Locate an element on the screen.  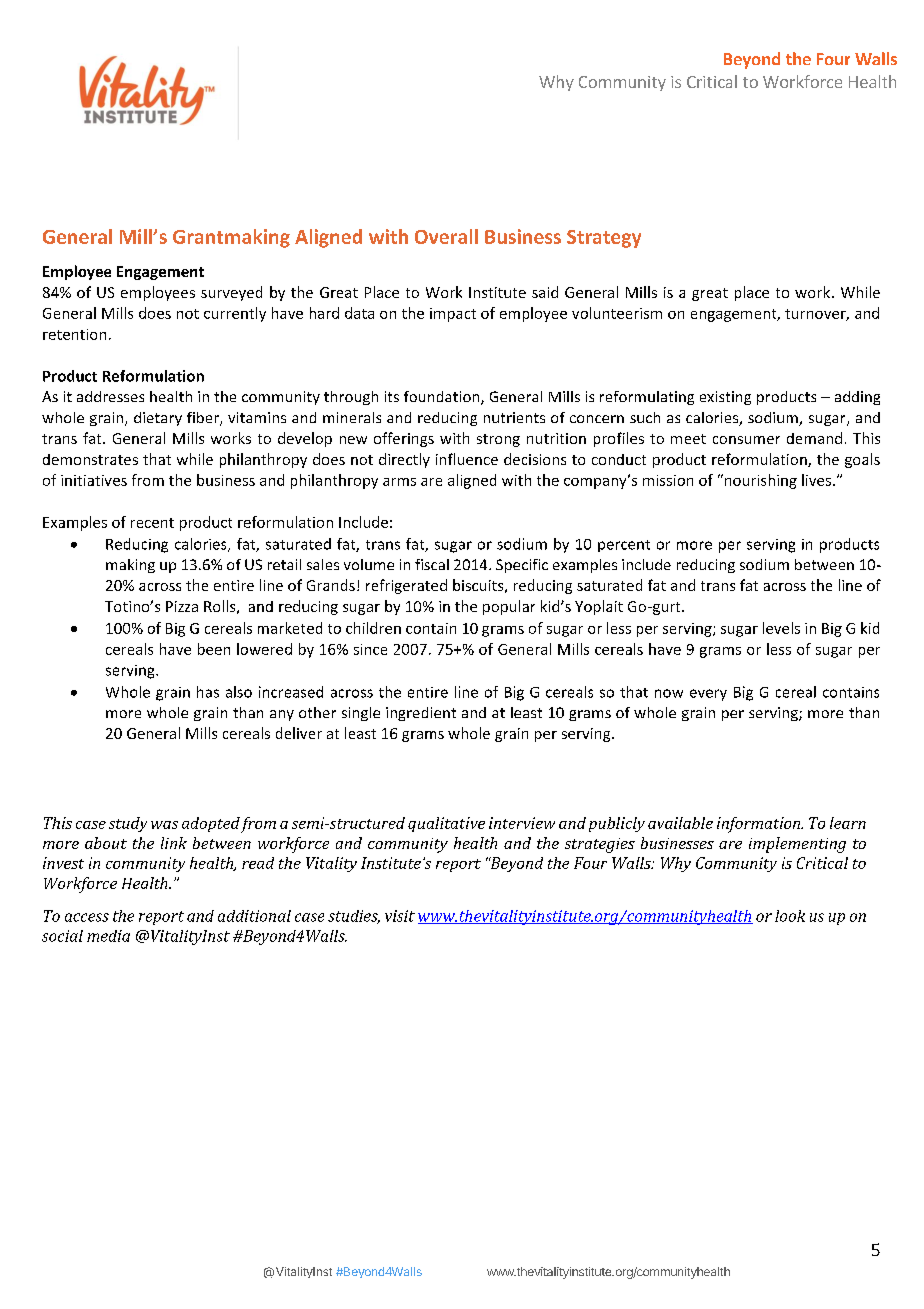
Overall is located at coordinates (446, 236).
